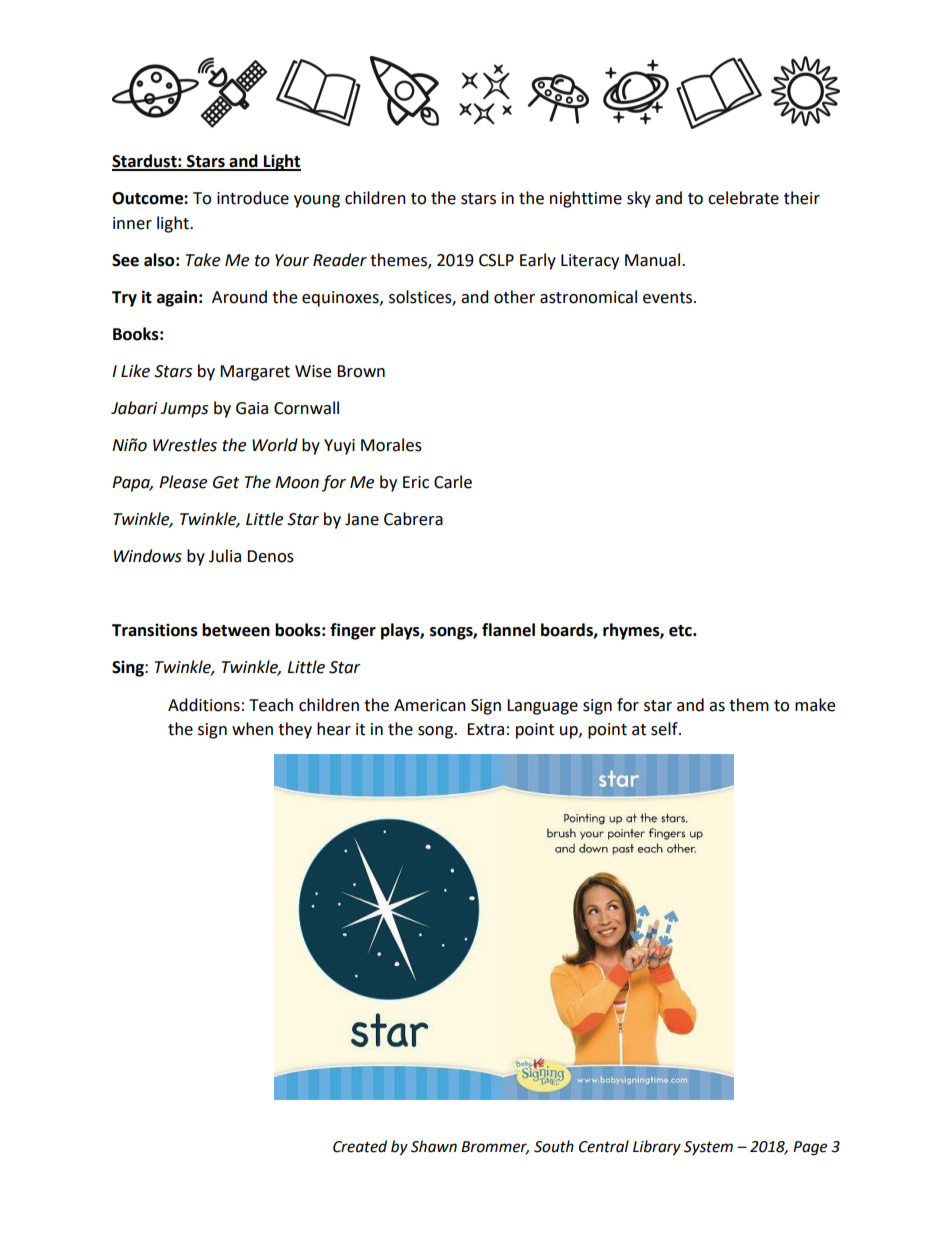 Image resolution: width=952 pixels, height=1233 pixels. I want to click on Early, so click(538, 261).
